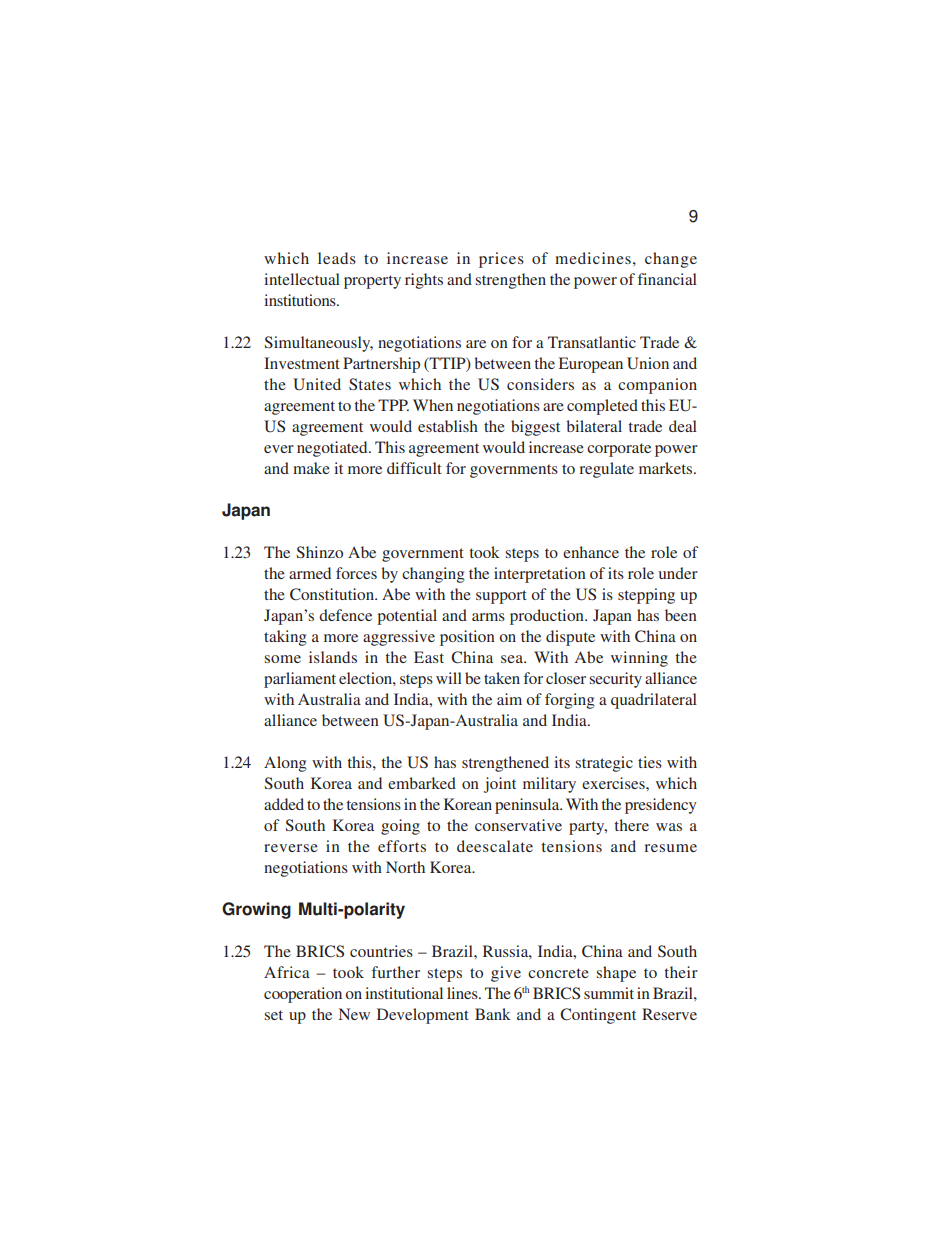 The image size is (952, 1233). I want to click on cooperation, so click(303, 995).
